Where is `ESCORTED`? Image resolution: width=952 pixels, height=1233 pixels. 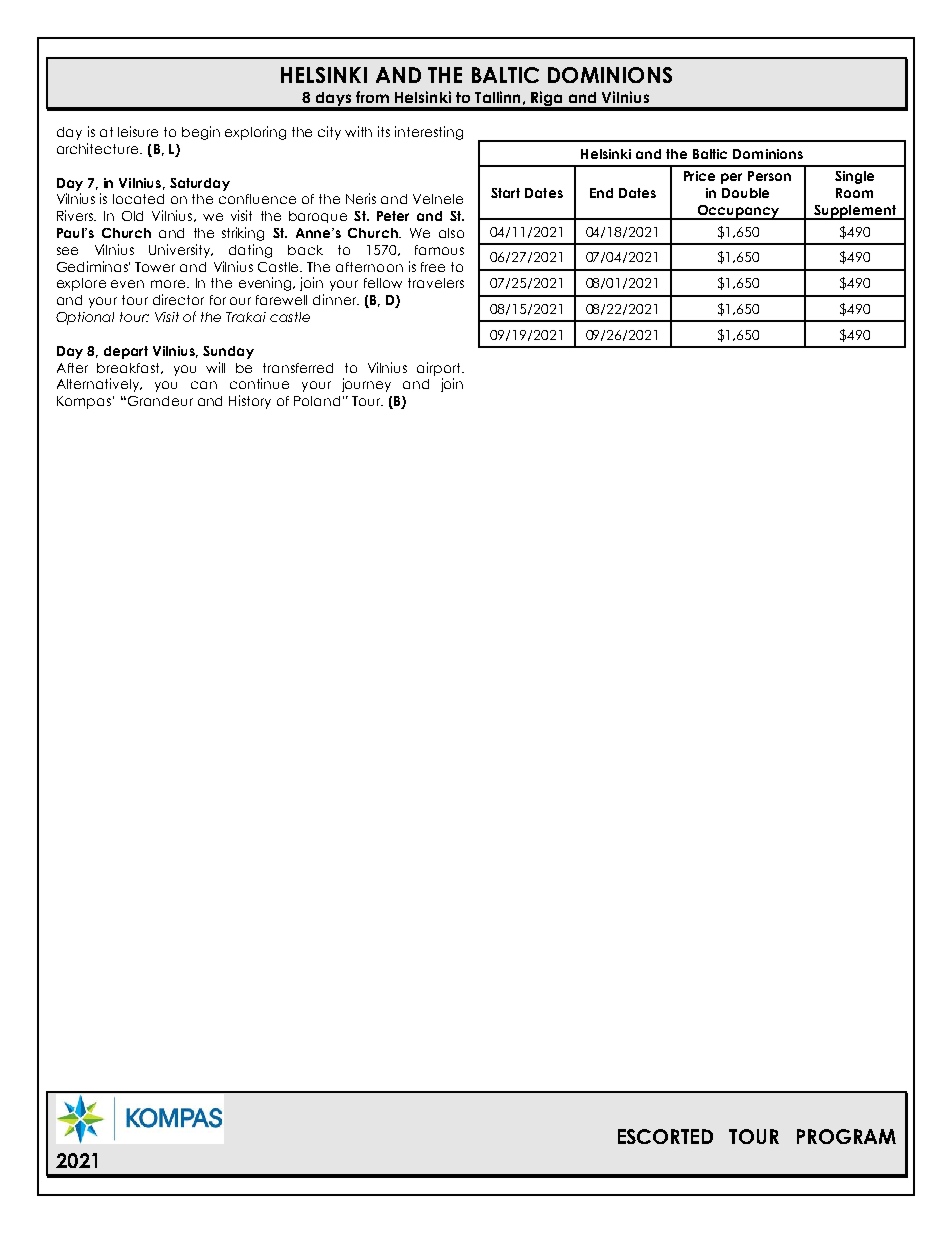 ESCORTED is located at coordinates (665, 1136).
